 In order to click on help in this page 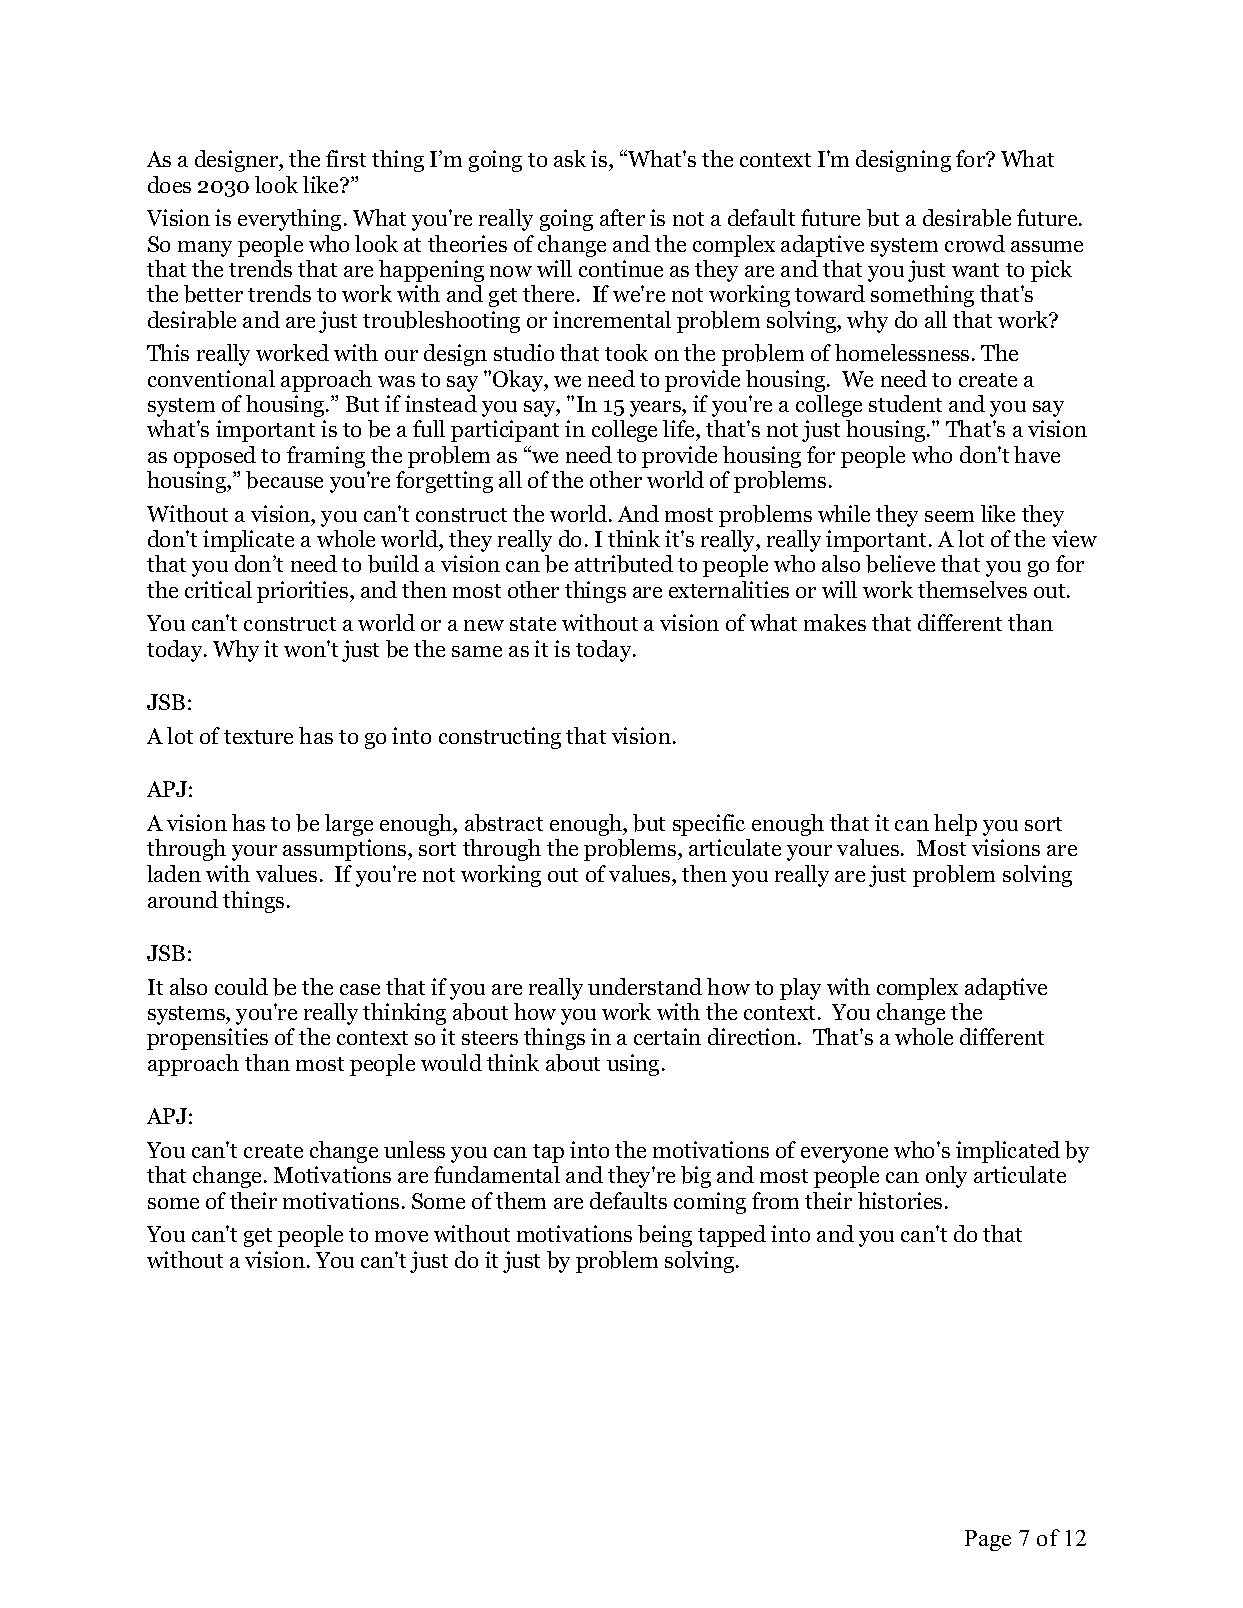, I will do `click(955, 825)`.
